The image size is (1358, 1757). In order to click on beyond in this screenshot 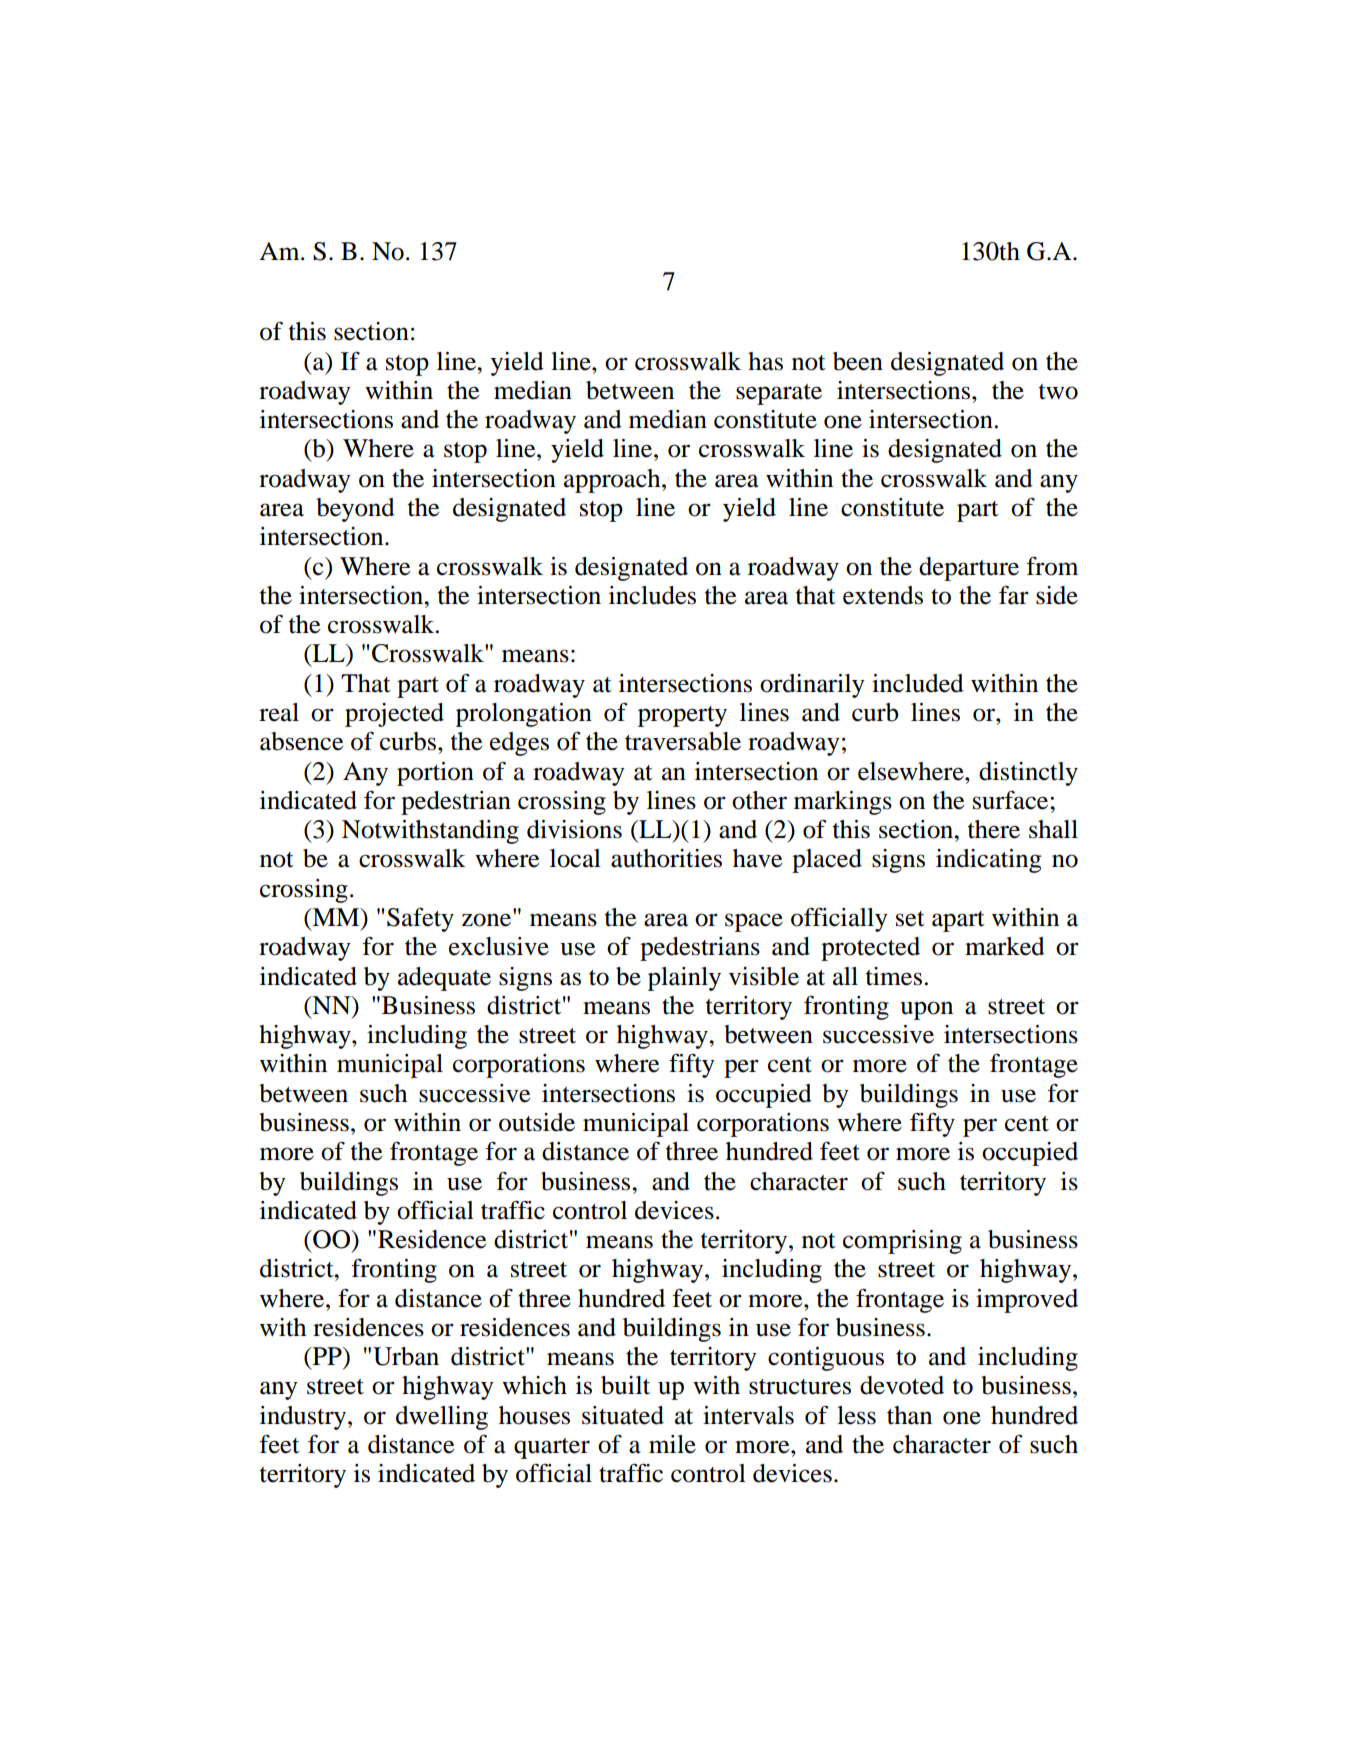, I will do `click(355, 510)`.
